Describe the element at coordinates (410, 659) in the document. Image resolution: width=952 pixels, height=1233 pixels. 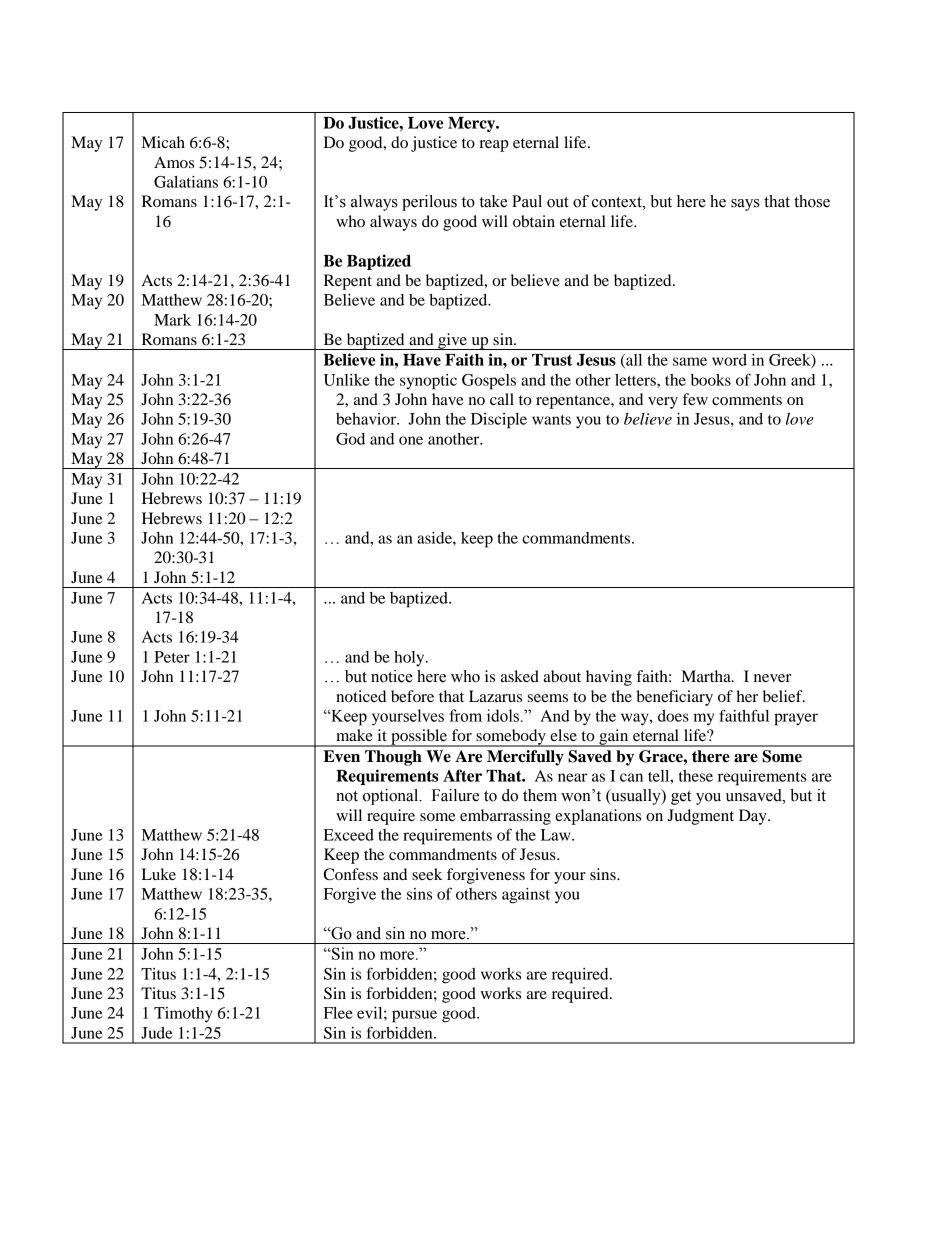
I see `holy` at that location.
